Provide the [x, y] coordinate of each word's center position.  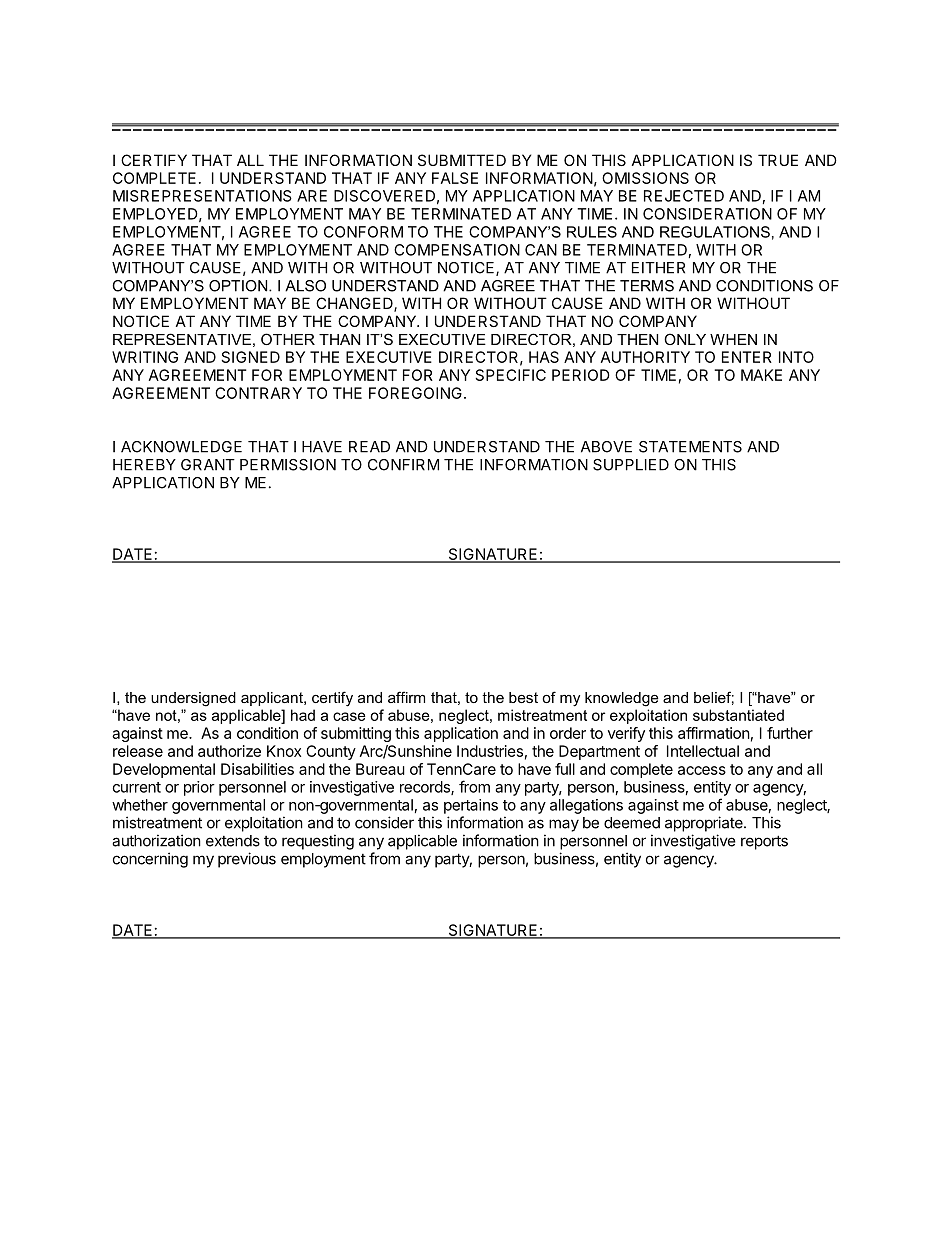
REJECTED [684, 196]
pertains [471, 806]
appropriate [705, 824]
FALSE [455, 178]
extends [233, 841]
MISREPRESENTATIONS [202, 196]
